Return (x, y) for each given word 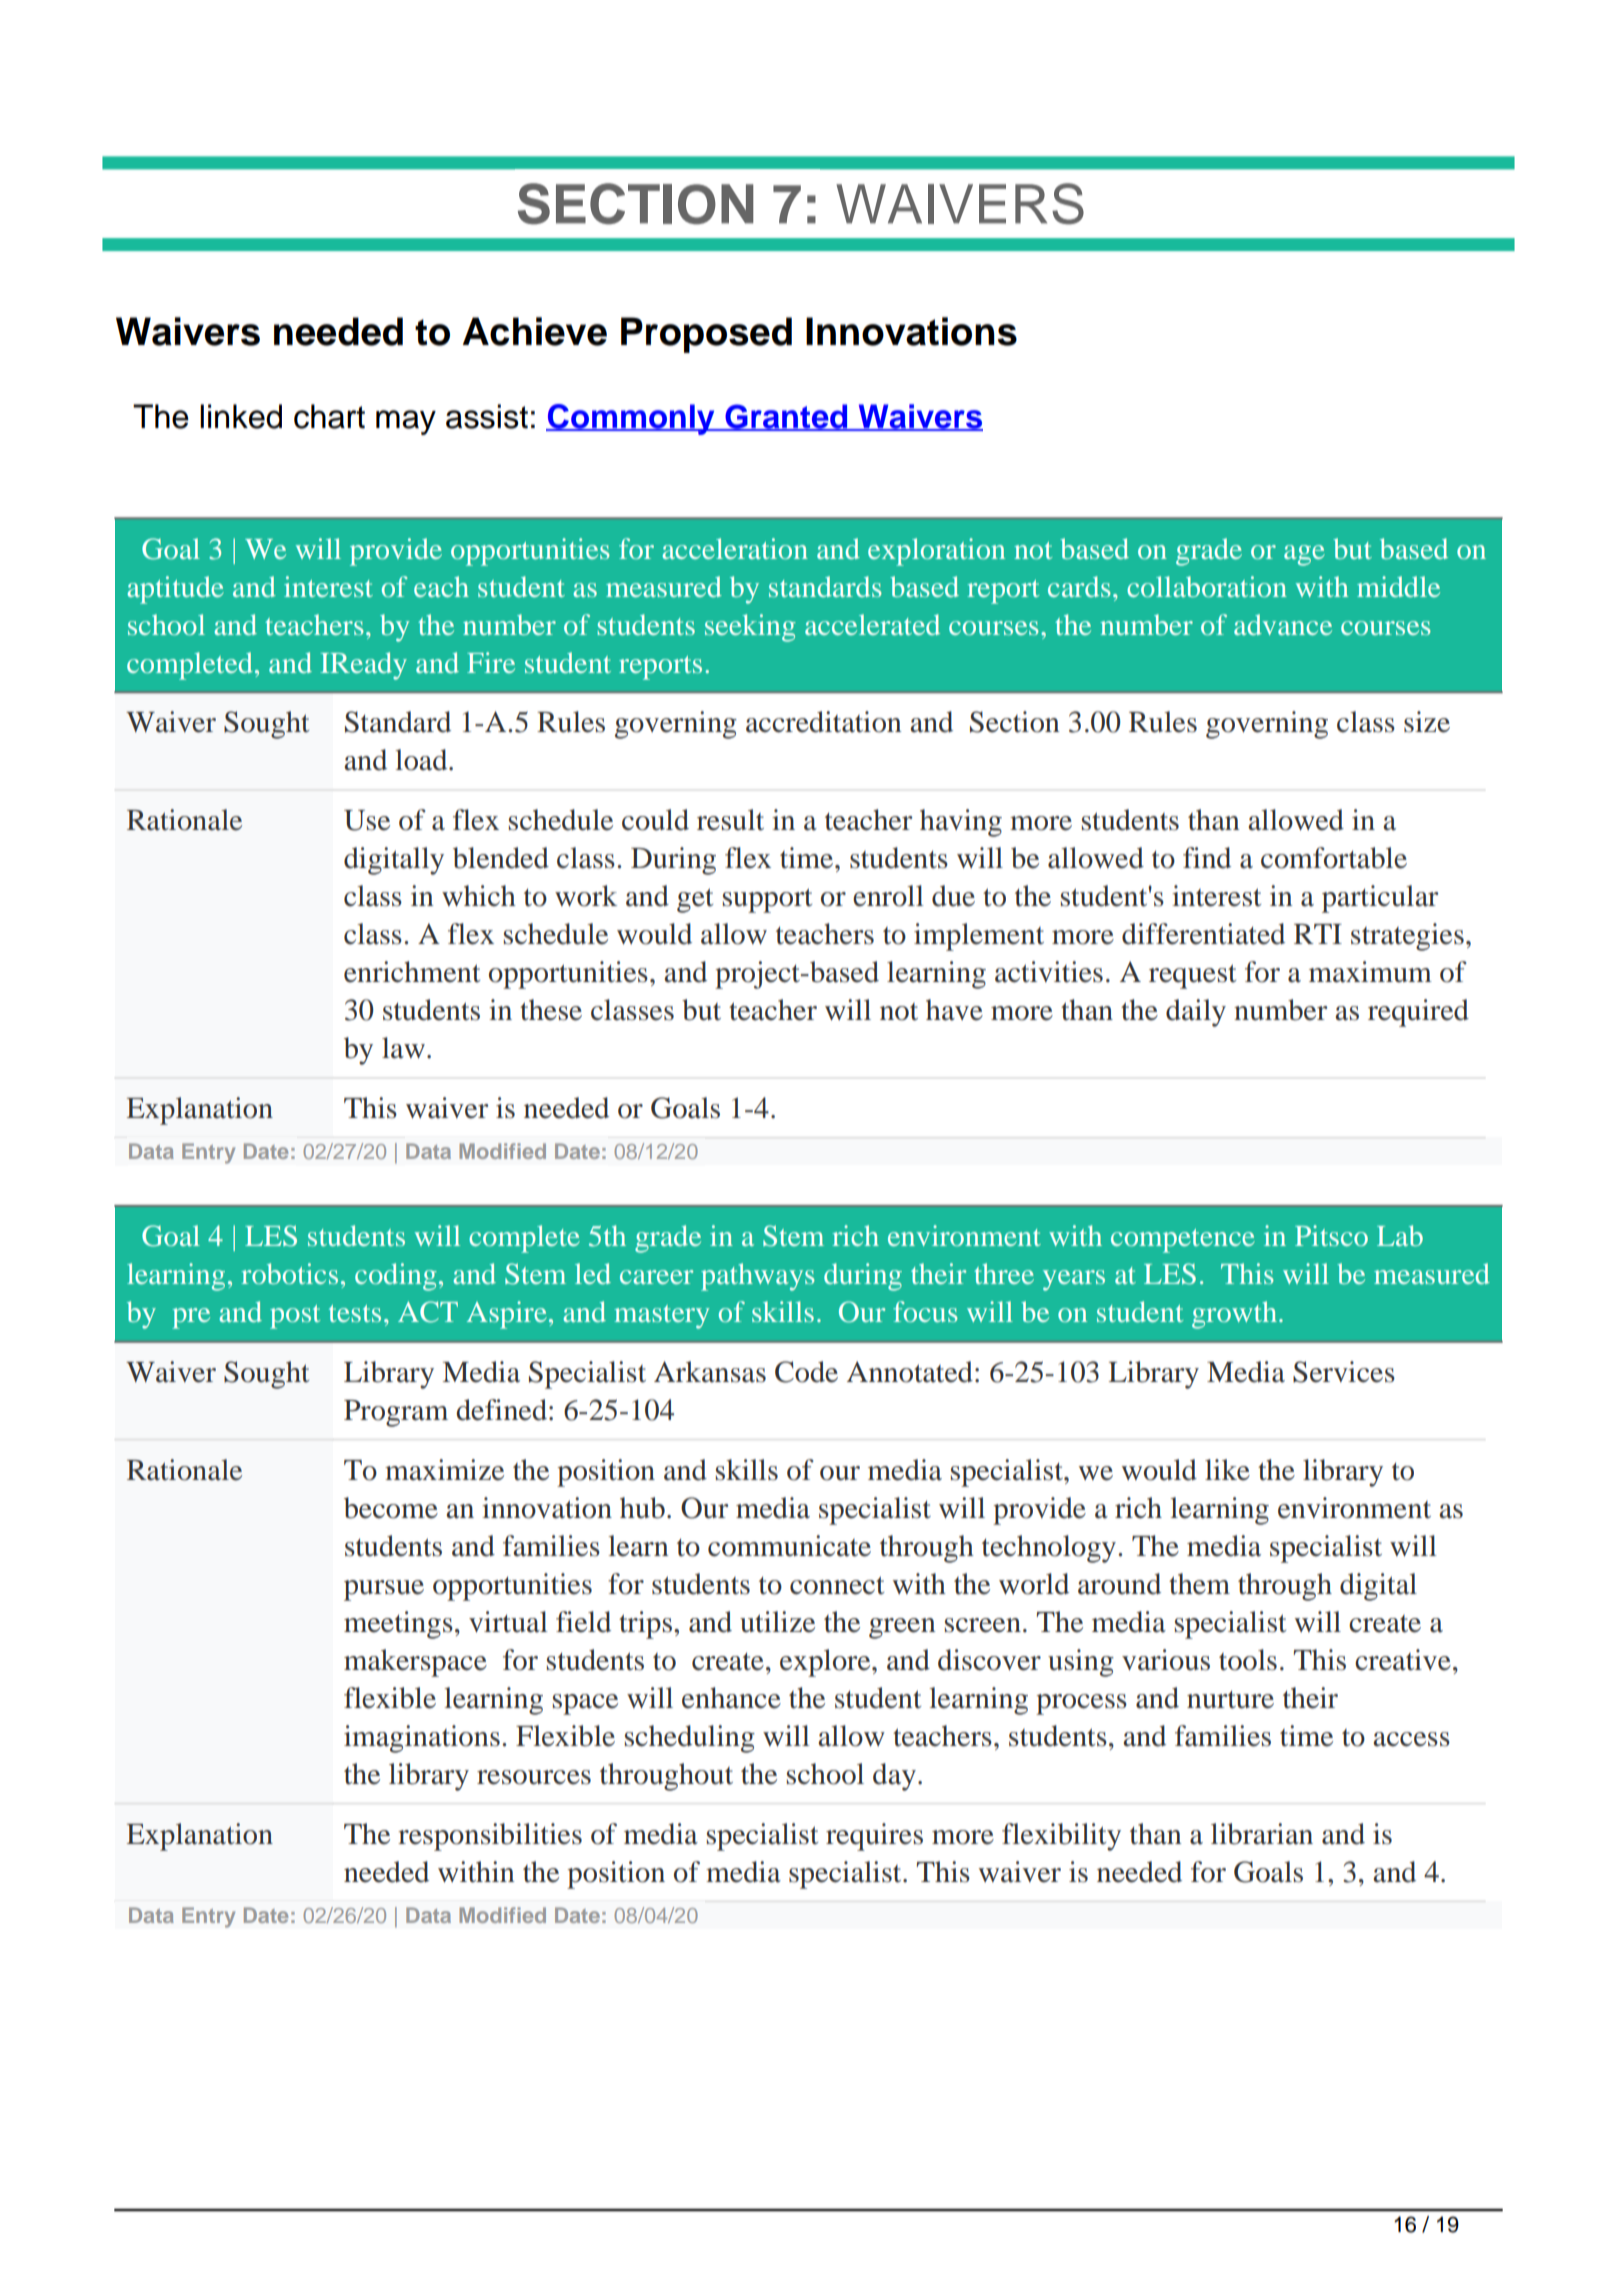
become (391, 1508)
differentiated (1203, 934)
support (767, 900)
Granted (786, 417)
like (1227, 1470)
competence (1183, 1241)
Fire (491, 662)
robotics (289, 1273)
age (1304, 555)
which (479, 896)
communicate (789, 1546)
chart (329, 416)
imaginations (422, 1739)
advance (1283, 624)
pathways (758, 1277)
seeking (750, 628)
